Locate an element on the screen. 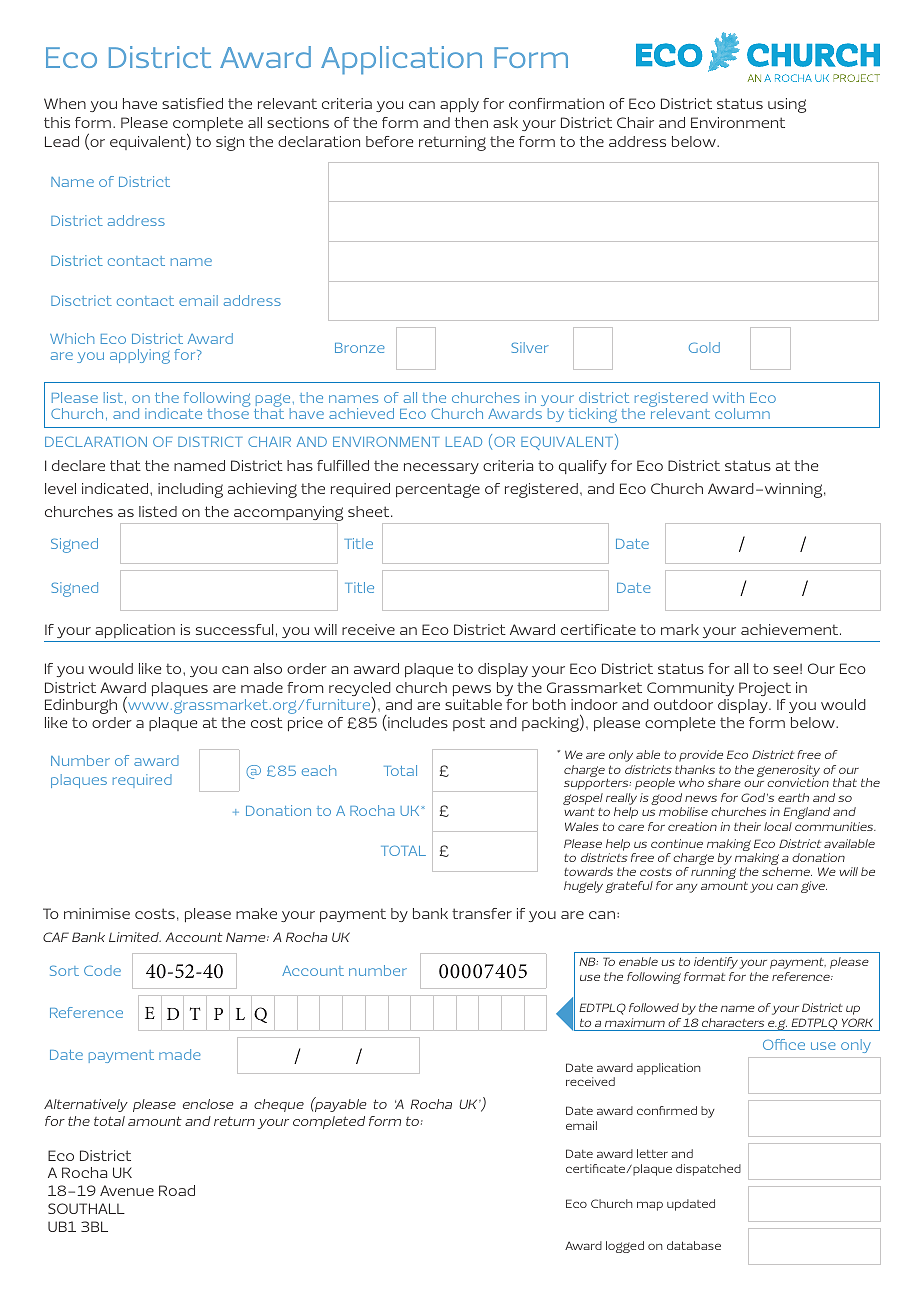 The width and height of the screenshot is (924, 1308). using is located at coordinates (787, 105).
